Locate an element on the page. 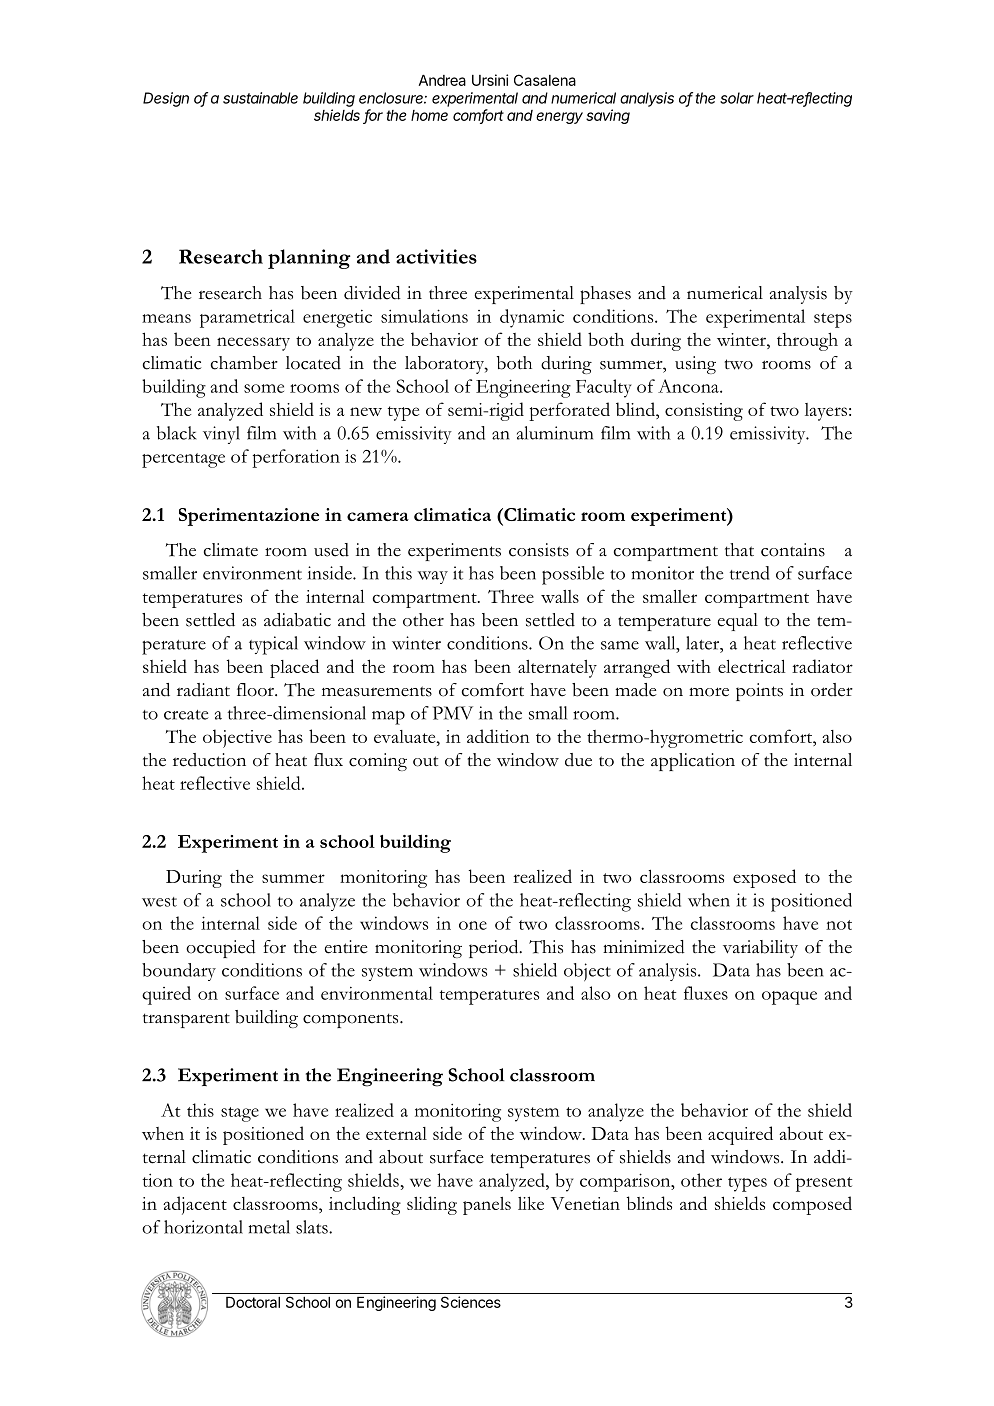 The height and width of the document is (1406, 994). floor is located at coordinates (256, 690).
